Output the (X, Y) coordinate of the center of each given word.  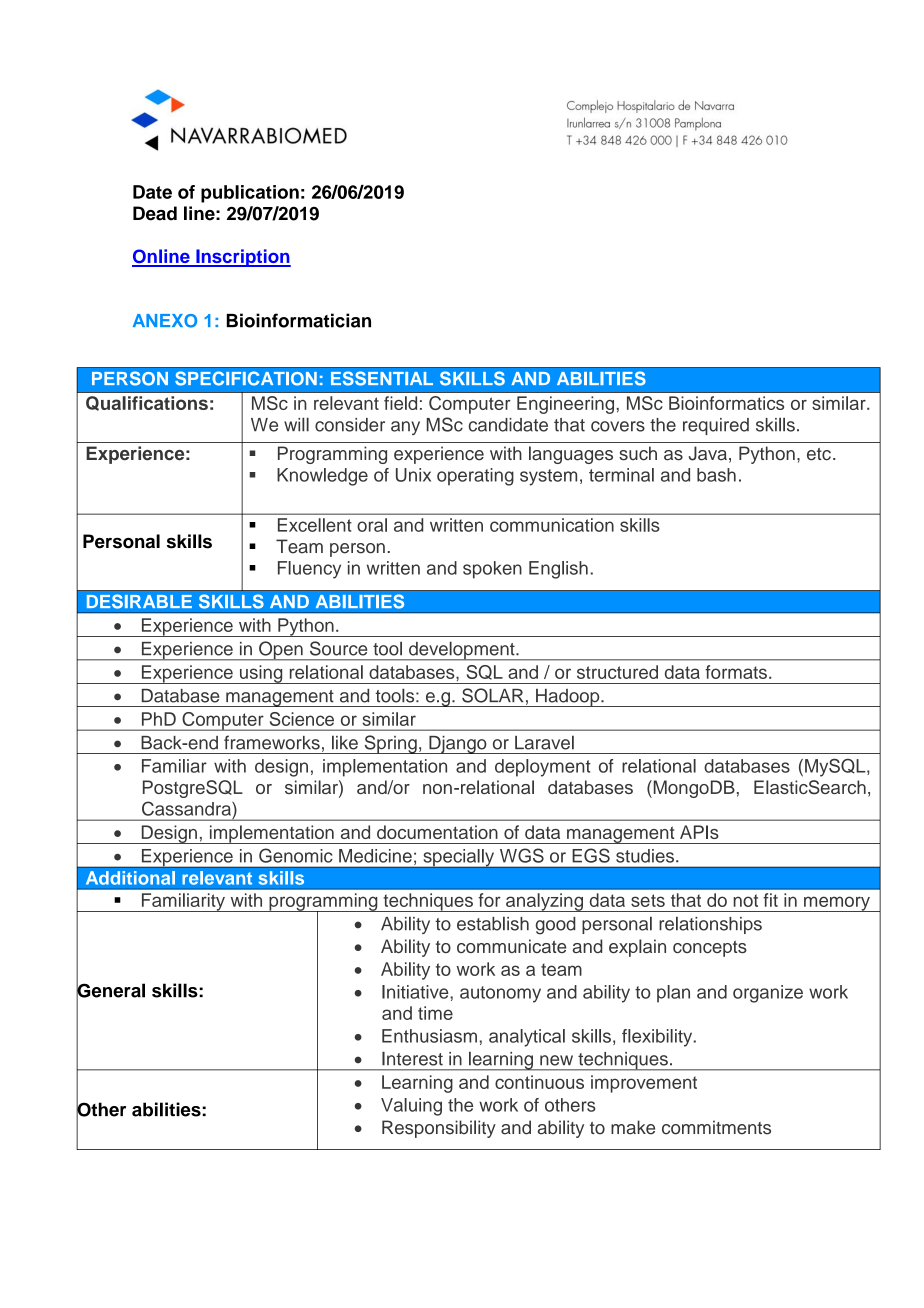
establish (493, 923)
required (716, 426)
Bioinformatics (726, 403)
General (110, 990)
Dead (155, 213)
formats (736, 672)
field (400, 403)
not (745, 900)
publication (250, 194)
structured (617, 672)
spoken (492, 570)
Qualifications (147, 403)
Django (458, 745)
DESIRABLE (139, 601)
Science (302, 719)
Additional (130, 878)
